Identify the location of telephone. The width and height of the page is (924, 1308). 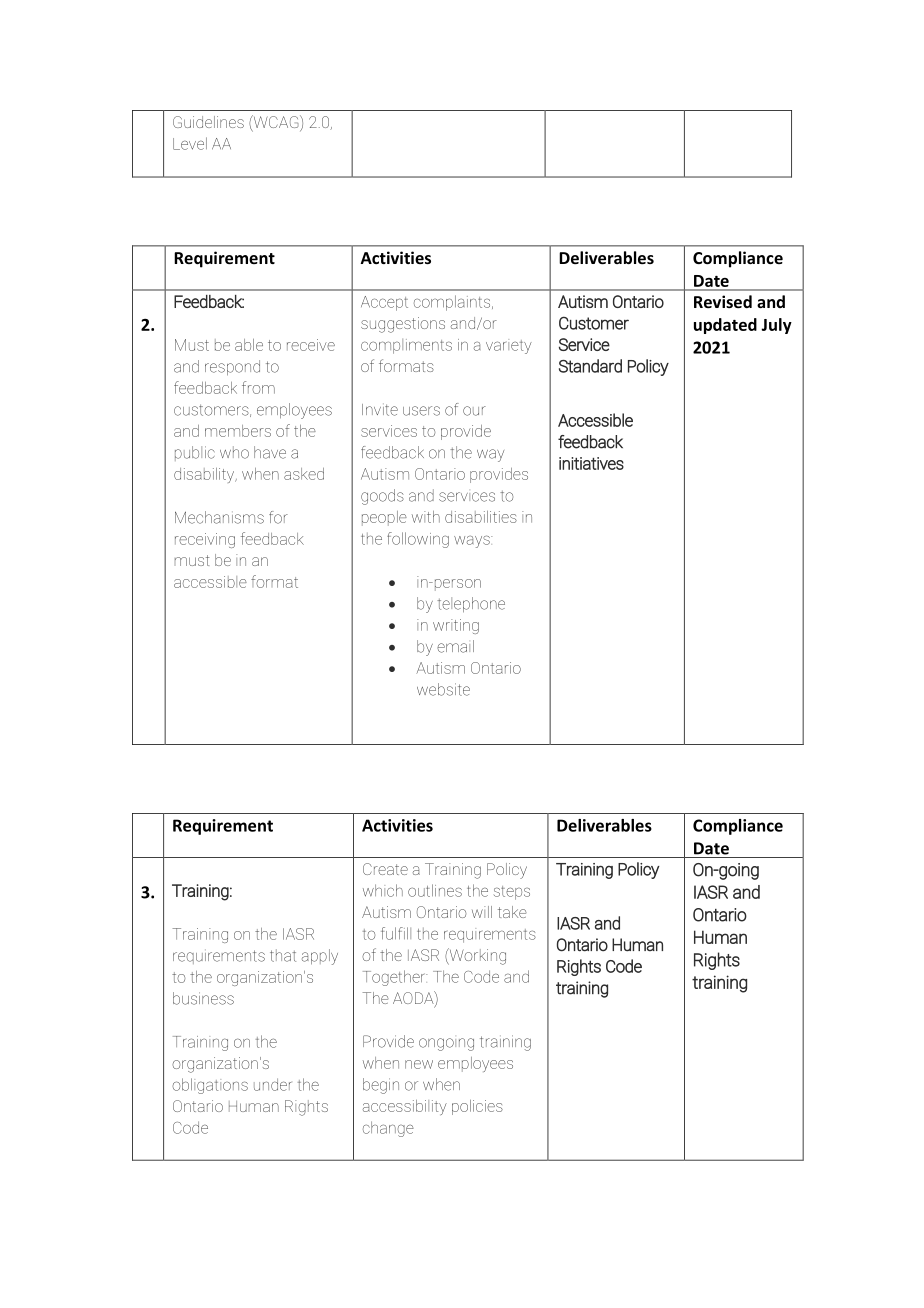
(471, 605).
